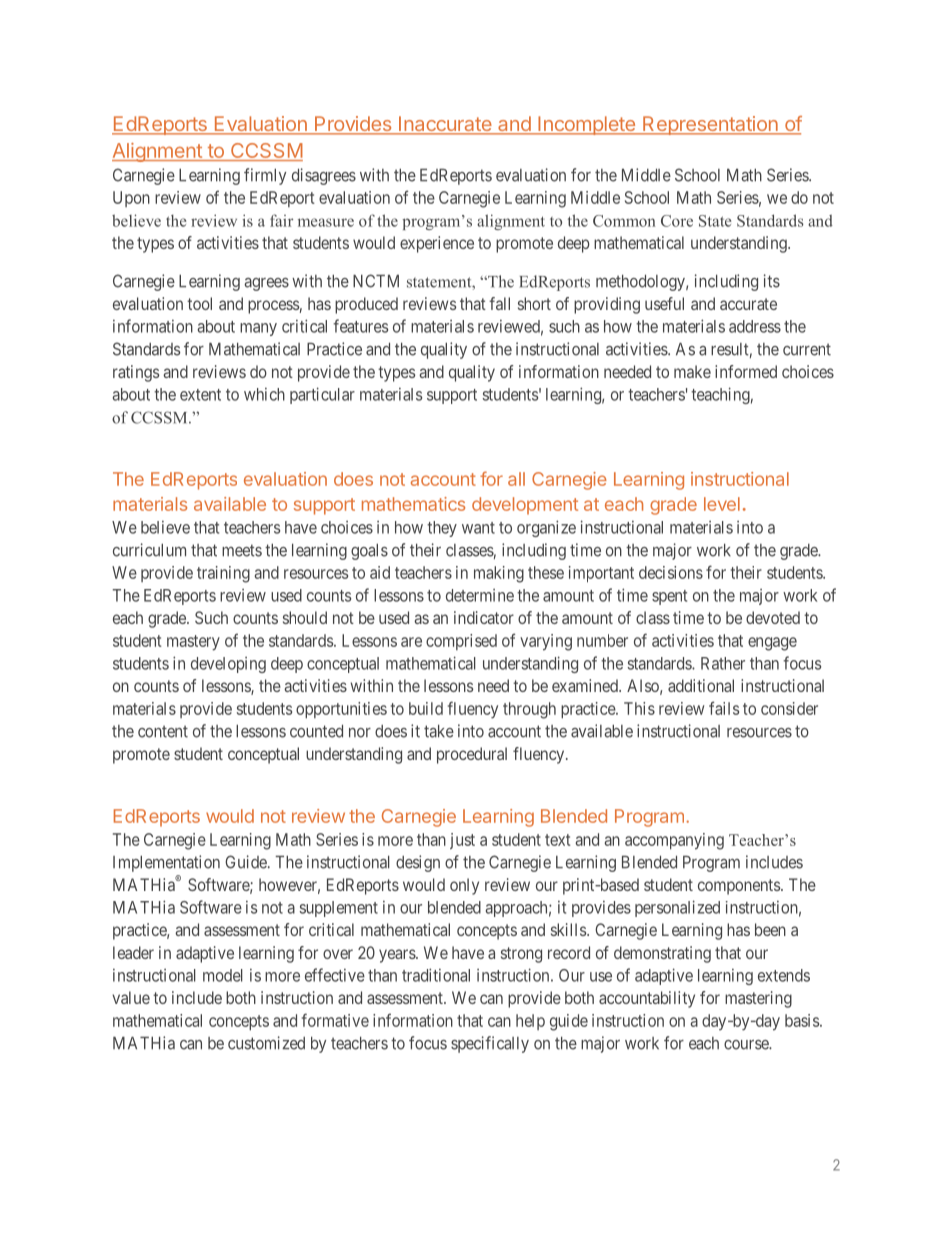 The width and height of the screenshot is (952, 1233). What do you see at coordinates (586, 125) in the screenshot?
I see `Incomplete` at bounding box center [586, 125].
